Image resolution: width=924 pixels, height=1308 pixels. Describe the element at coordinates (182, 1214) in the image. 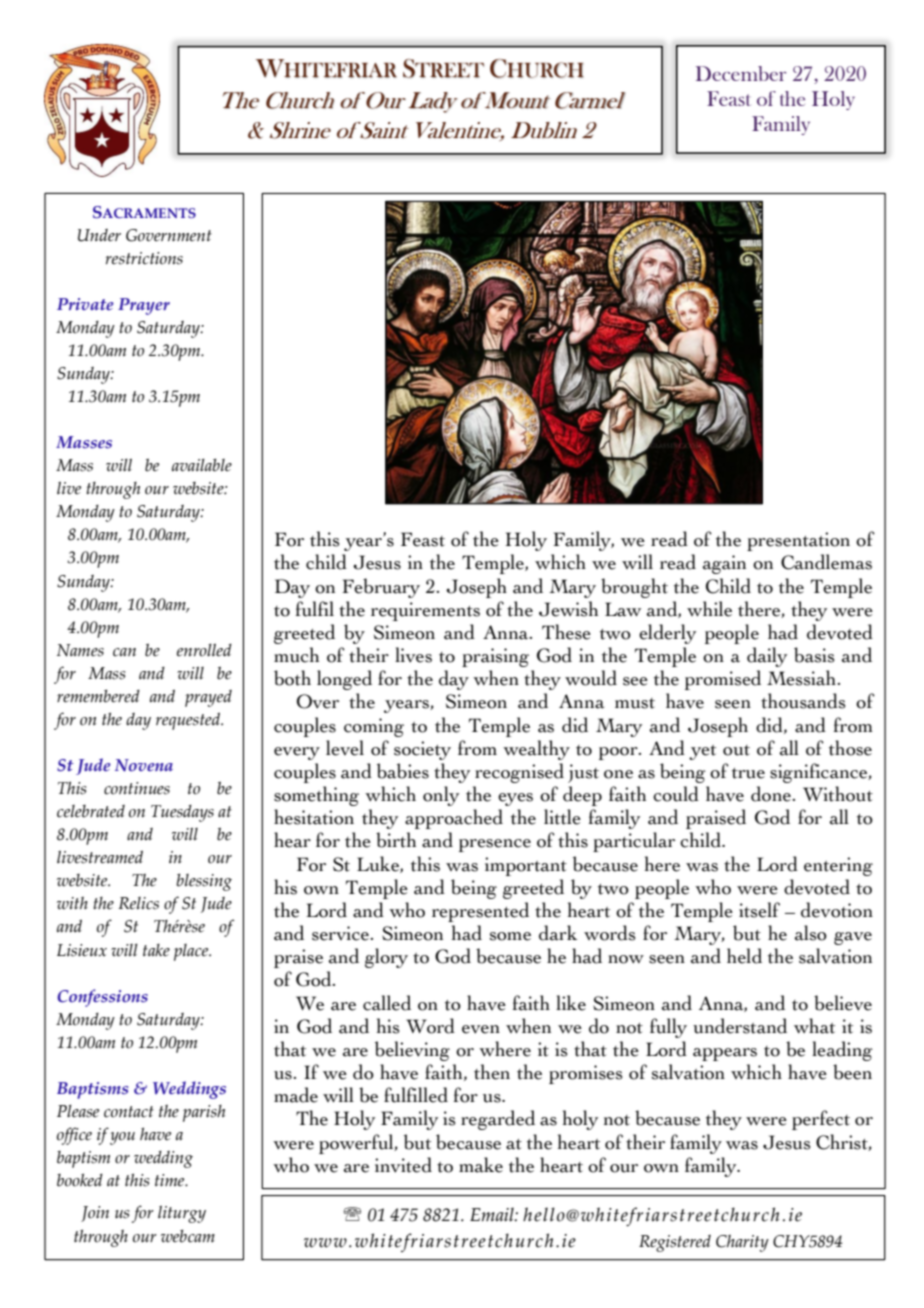

I see `liturgy` at that location.
